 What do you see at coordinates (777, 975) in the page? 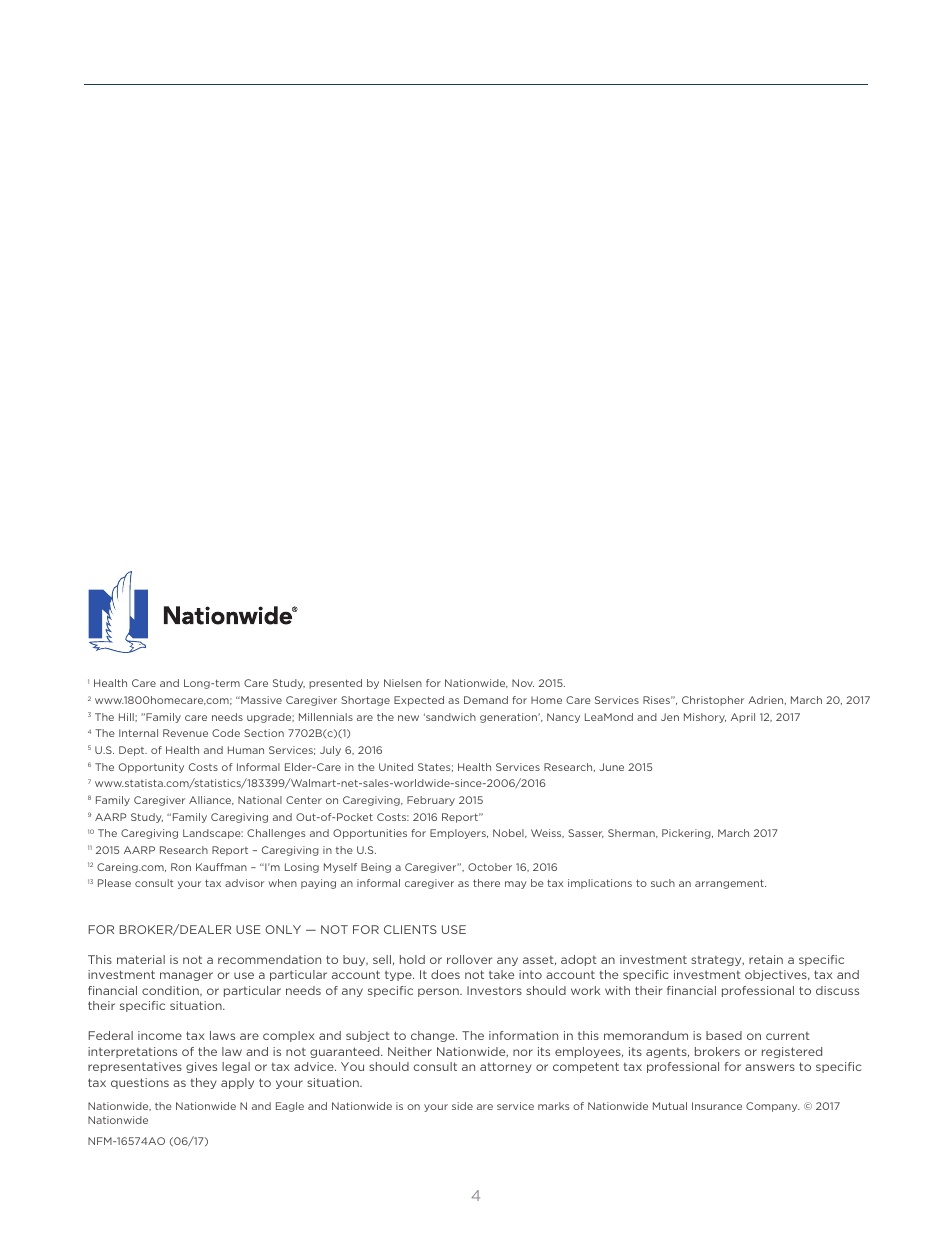
I see `objectives` at bounding box center [777, 975].
